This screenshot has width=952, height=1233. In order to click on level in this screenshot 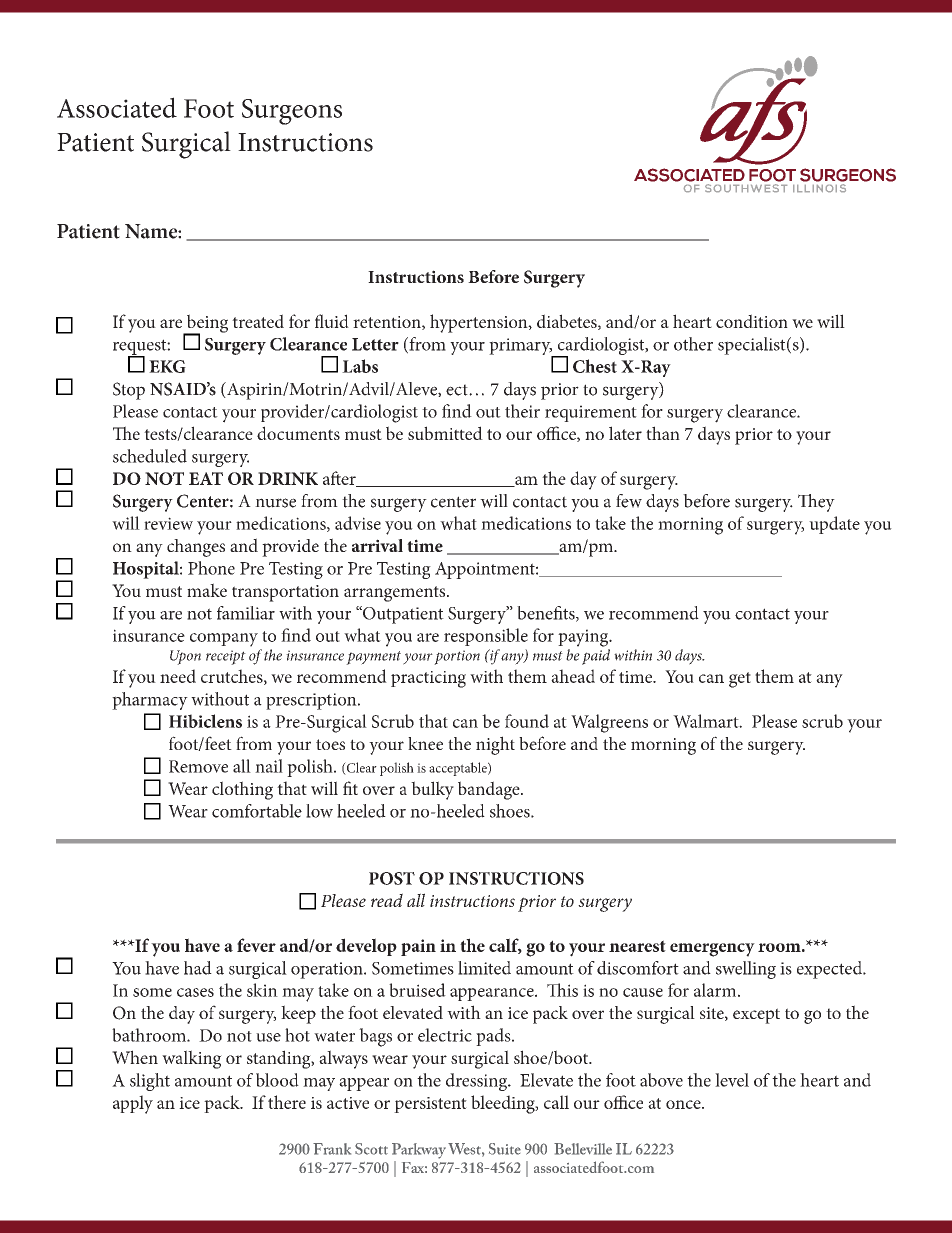, I will do `click(732, 1080)`.
